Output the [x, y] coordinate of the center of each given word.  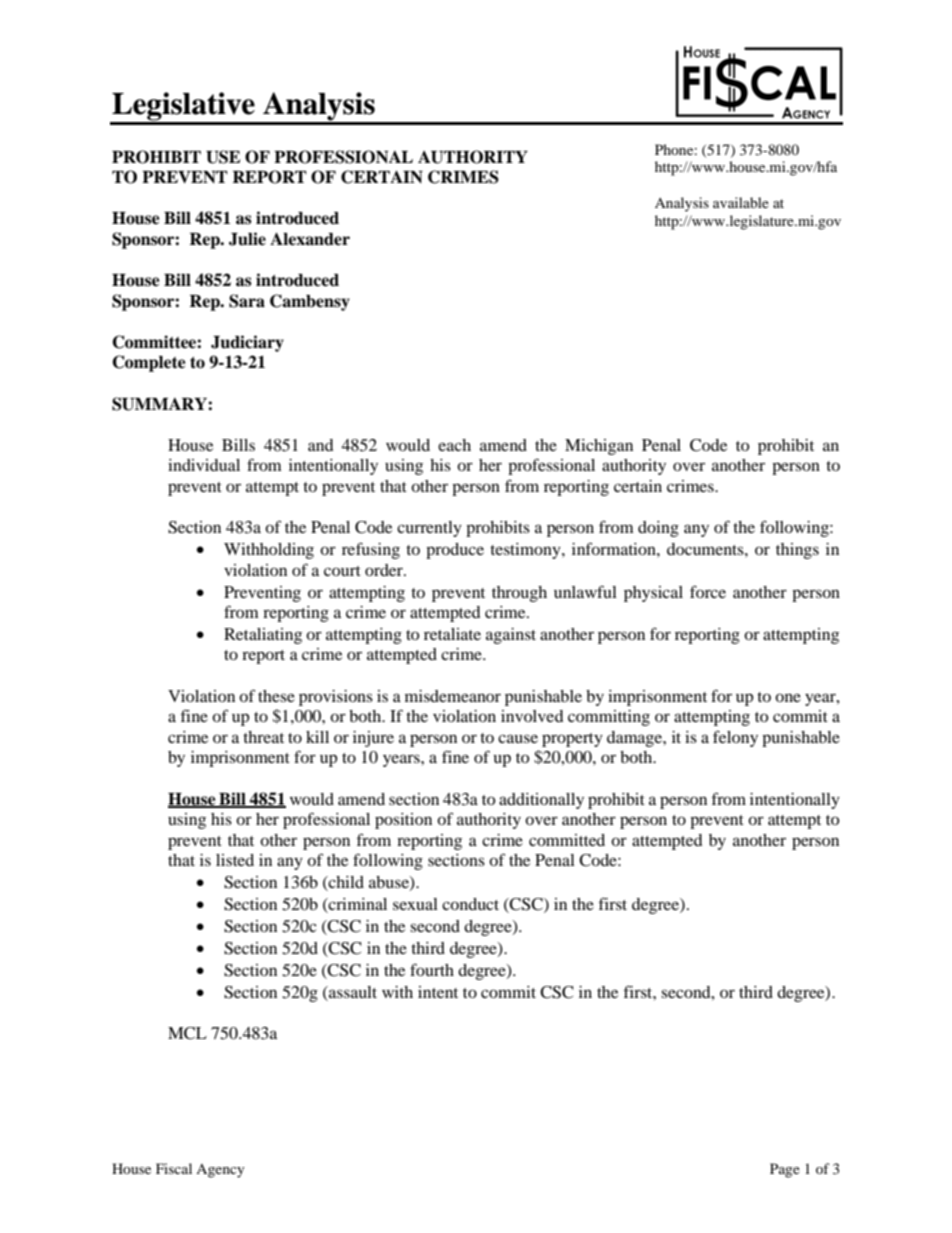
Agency [220, 1171]
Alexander [310, 239]
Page [785, 1170]
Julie [247, 239]
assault [352, 992]
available [741, 202]
